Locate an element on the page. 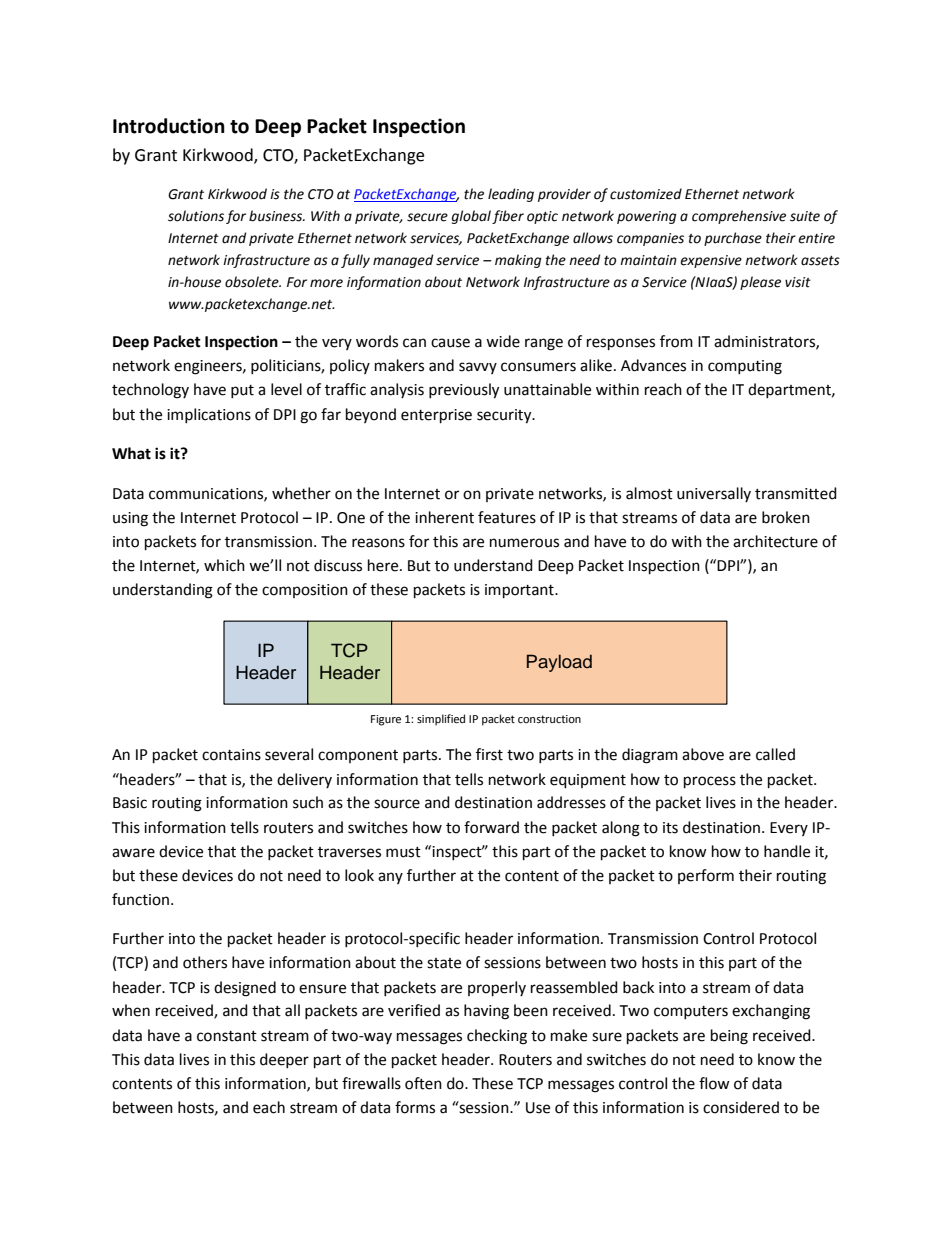  often is located at coordinates (423, 1083).
